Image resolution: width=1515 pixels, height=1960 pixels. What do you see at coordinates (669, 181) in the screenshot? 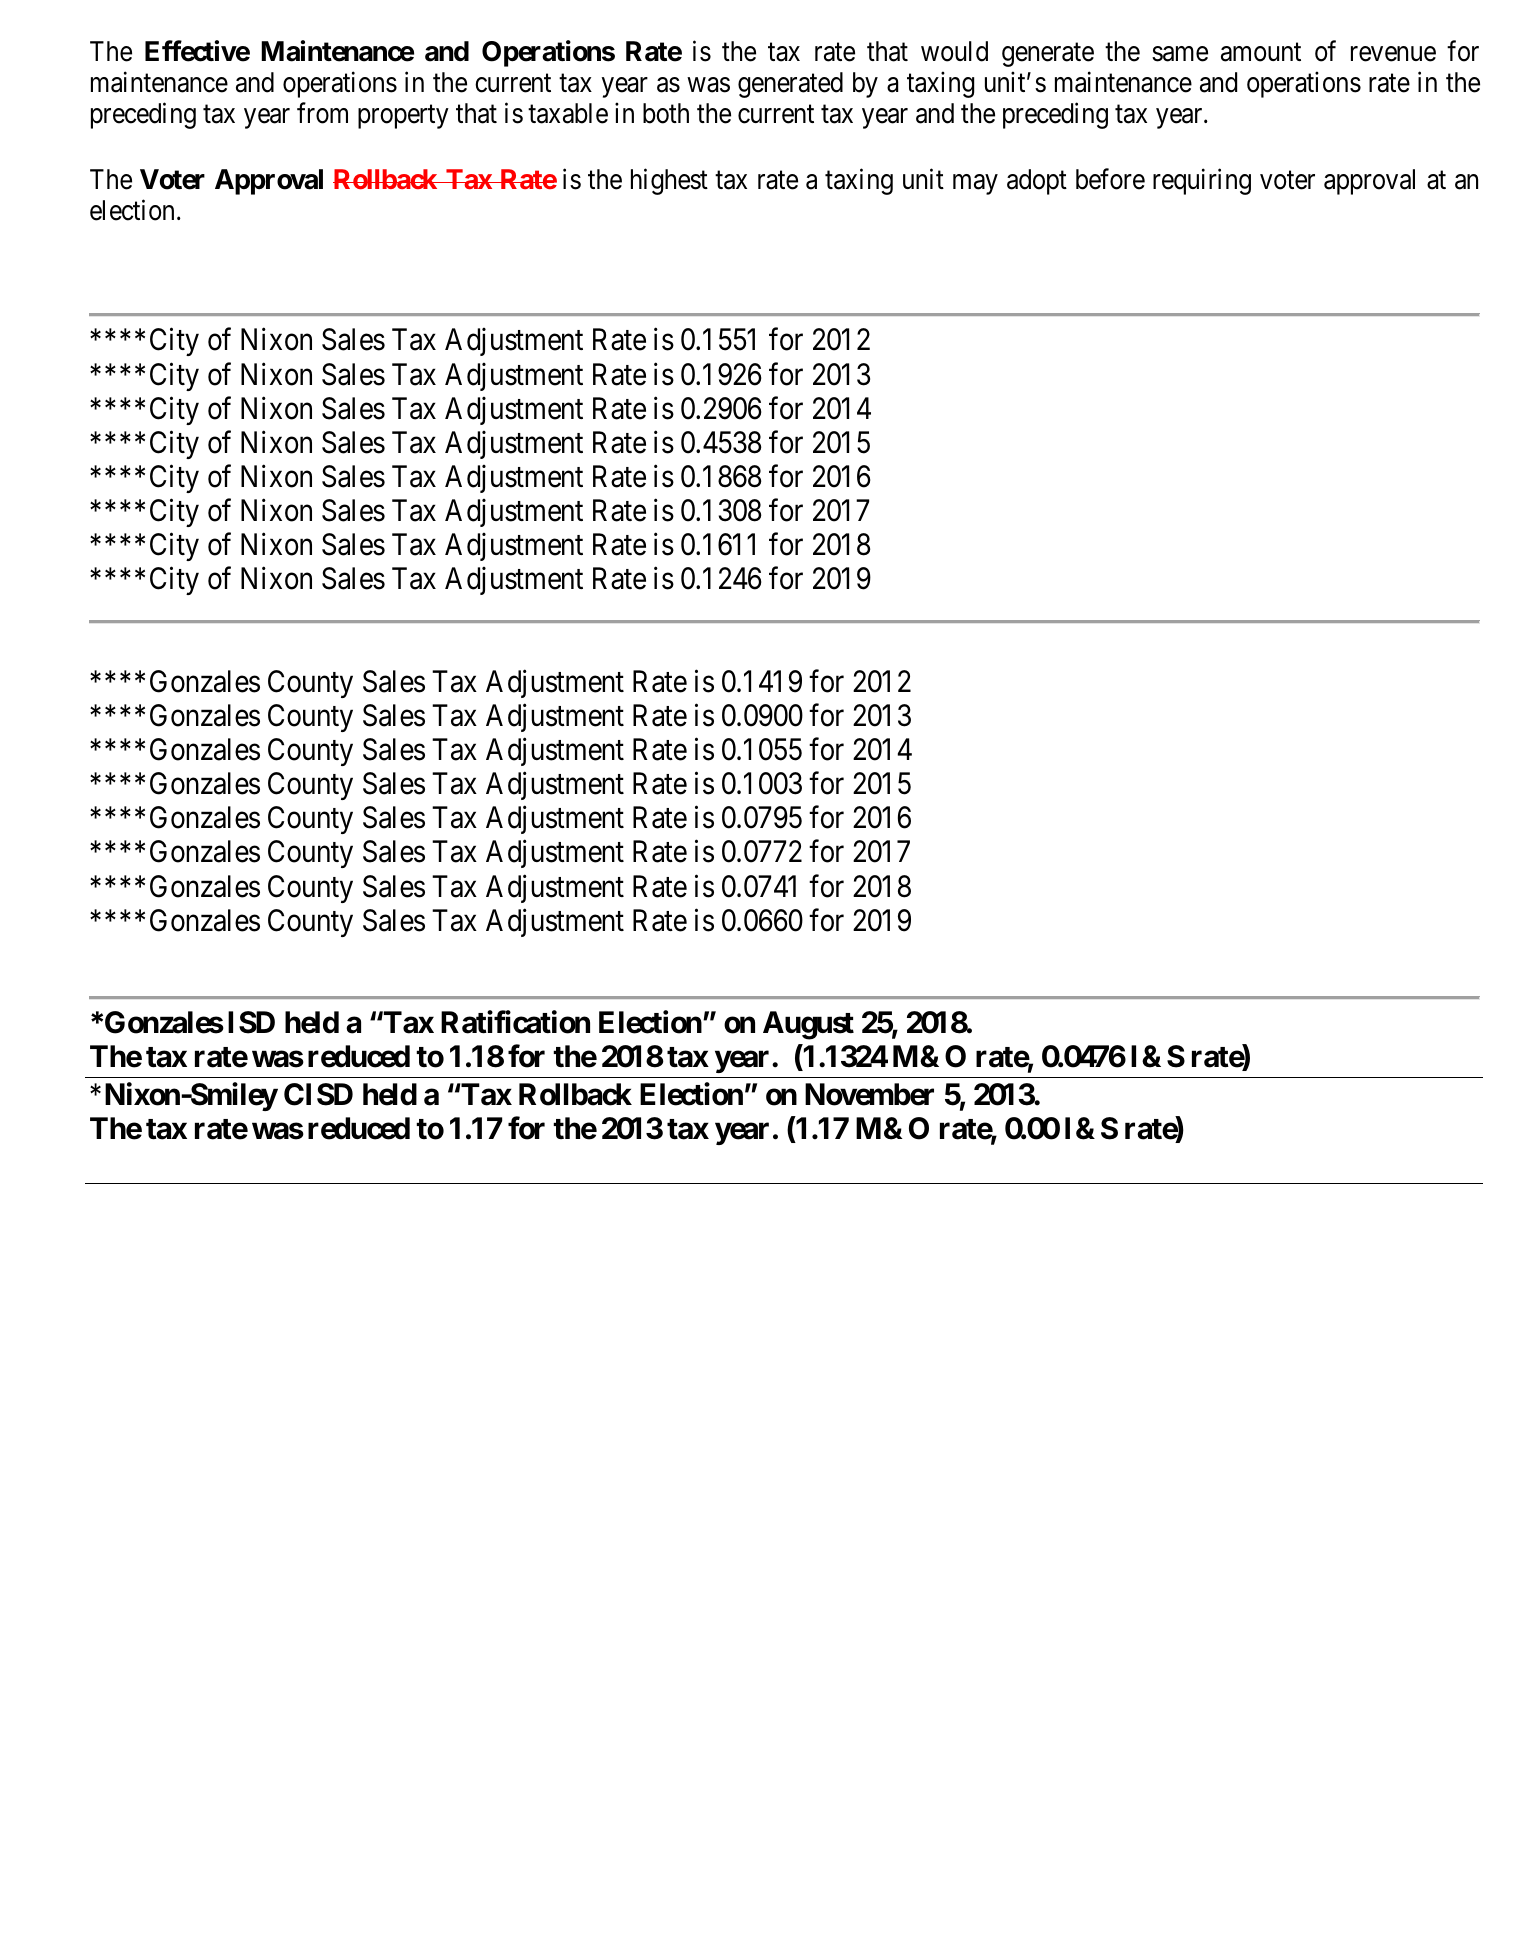
I see `highest` at bounding box center [669, 181].
